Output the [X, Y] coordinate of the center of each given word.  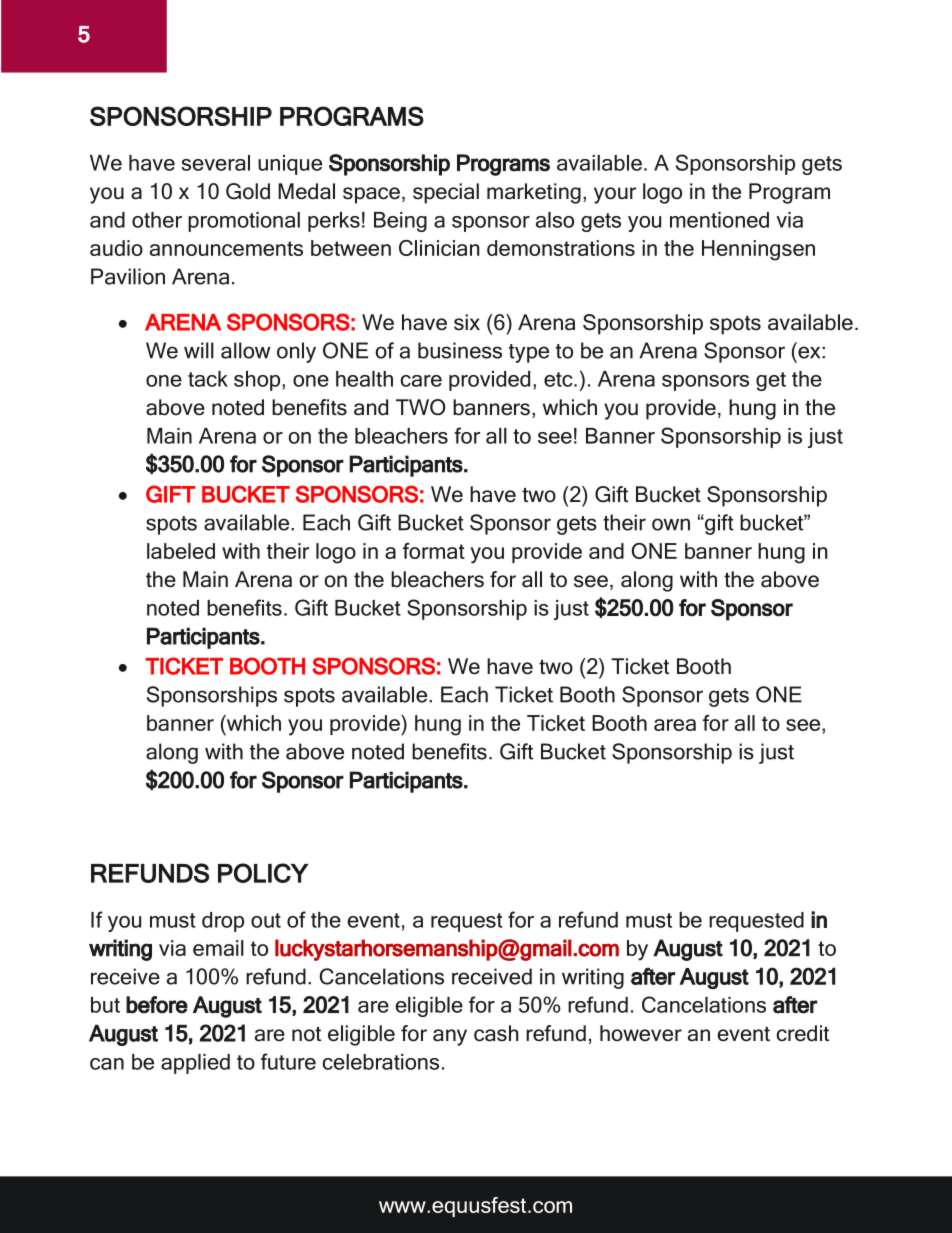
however [641, 1033]
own [671, 524]
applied [195, 1064]
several [215, 163]
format [434, 551]
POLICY [263, 873]
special [446, 193]
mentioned [719, 220]
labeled [181, 551]
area [675, 725]
